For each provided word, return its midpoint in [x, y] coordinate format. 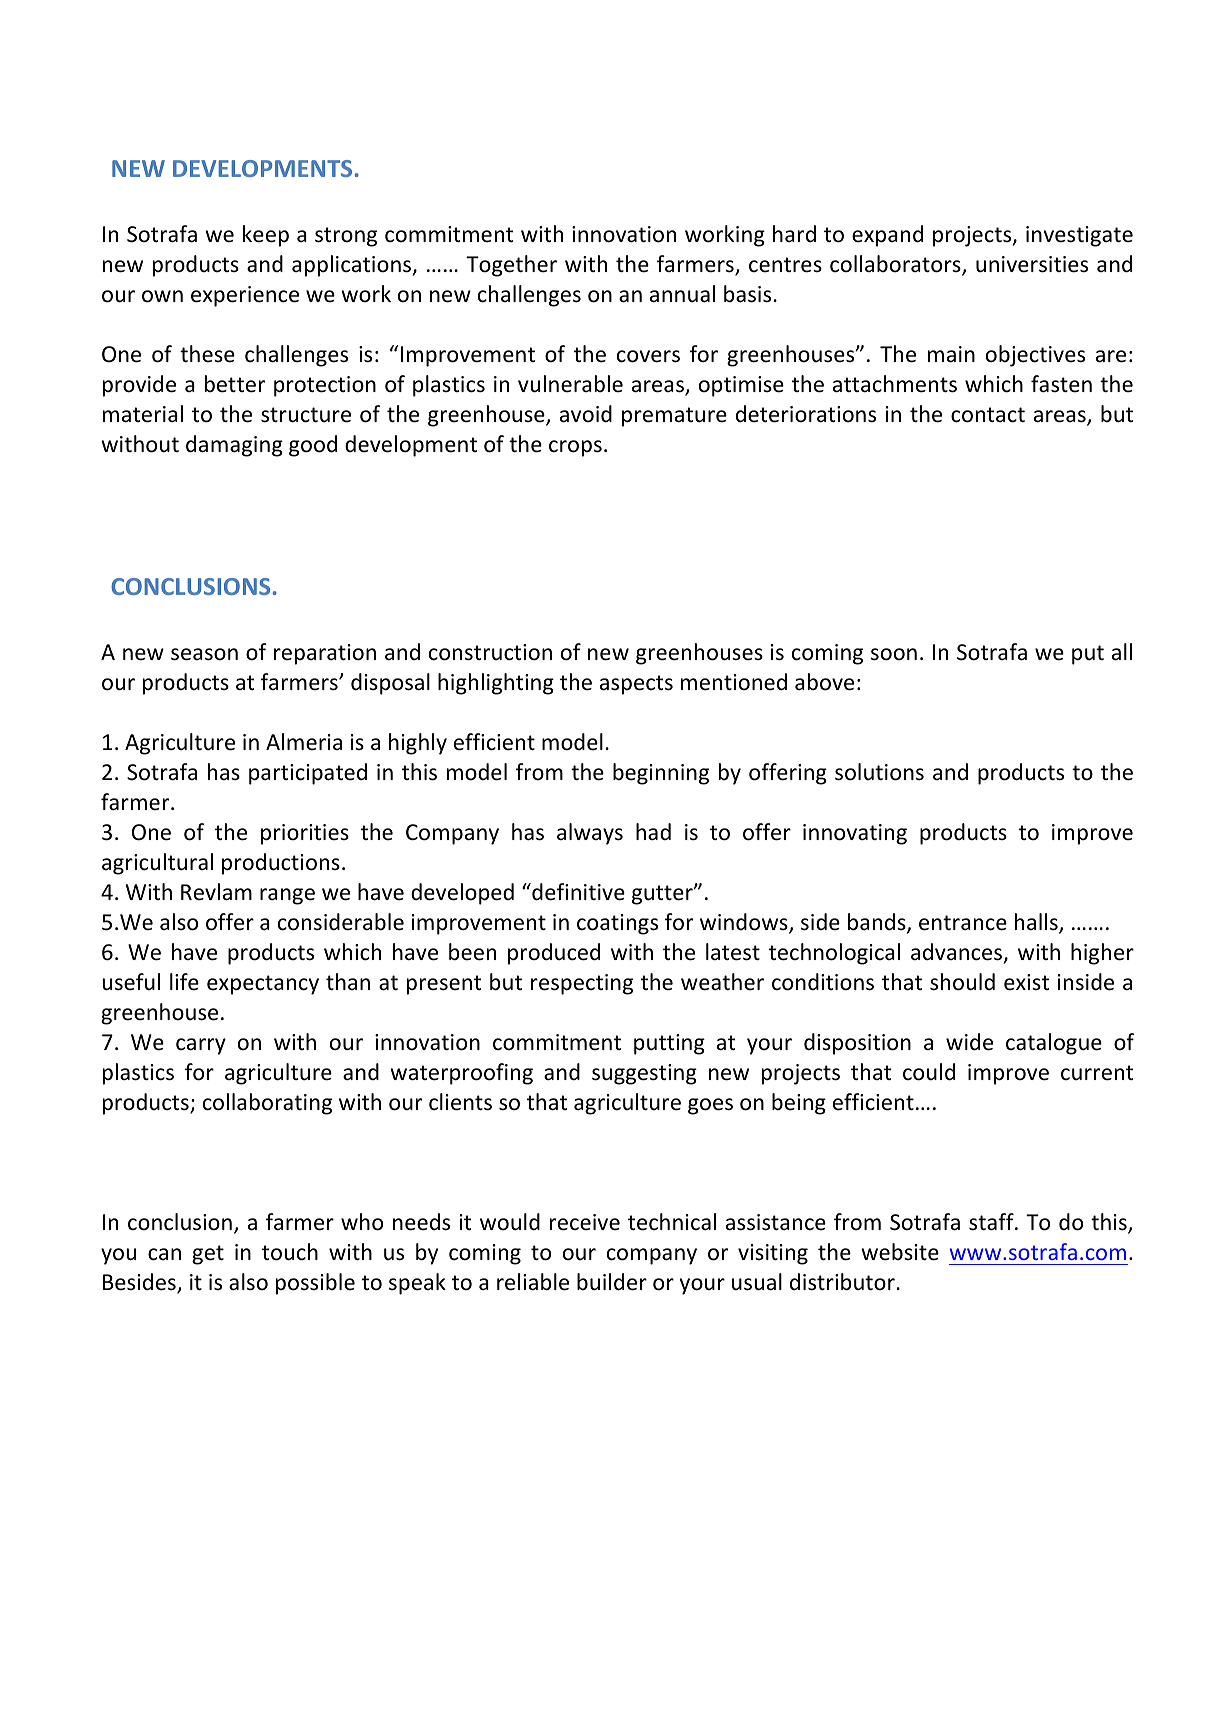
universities [1032, 264]
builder [612, 1282]
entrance [963, 923]
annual [682, 294]
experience [245, 296]
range [287, 896]
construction [490, 652]
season [204, 654]
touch [290, 1252]
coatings [617, 924]
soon [894, 654]
